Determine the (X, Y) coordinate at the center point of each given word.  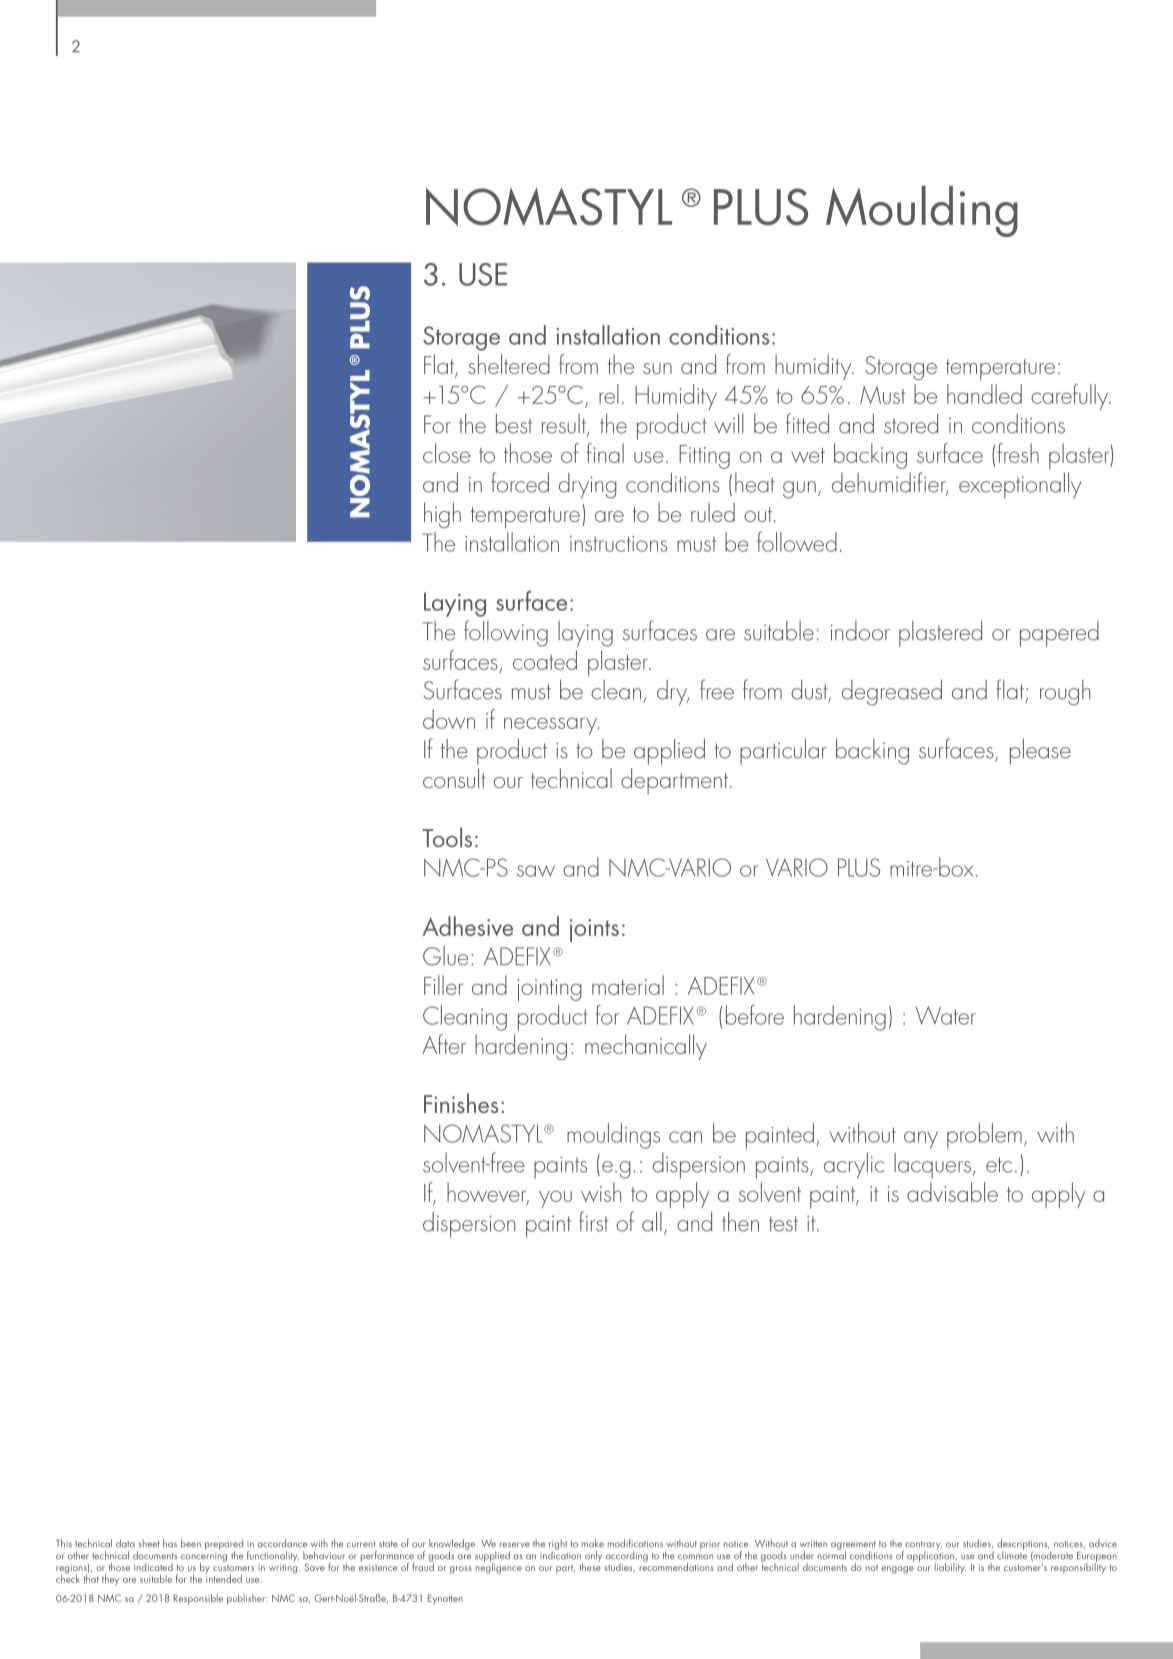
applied (669, 752)
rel (609, 394)
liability (950, 1567)
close (446, 453)
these (590, 1565)
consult (454, 778)
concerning (204, 1558)
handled (984, 394)
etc (999, 1165)
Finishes (461, 1103)
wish (601, 1192)
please (1040, 752)
